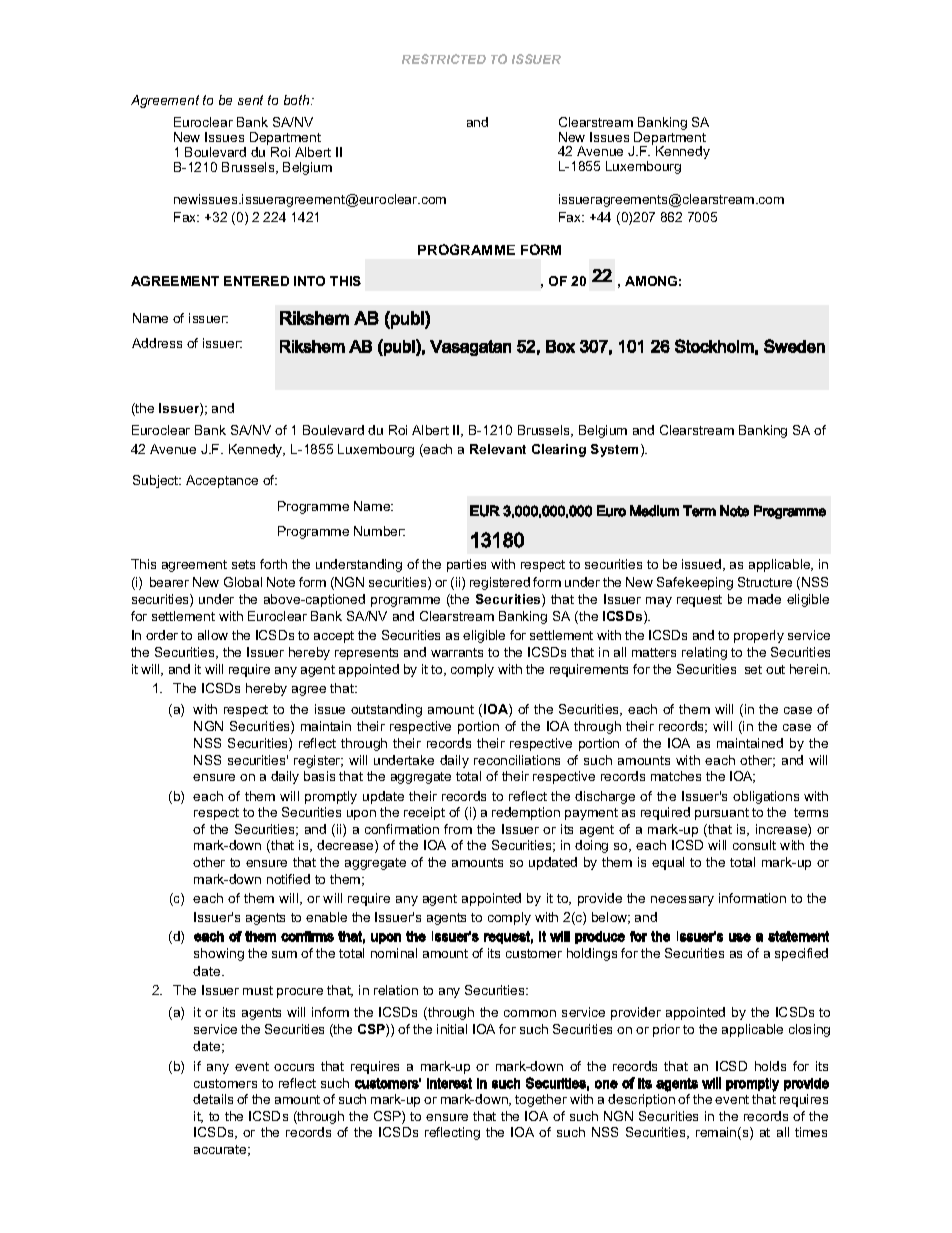  What do you see at coordinates (298, 100) in the page?
I see `both` at bounding box center [298, 100].
